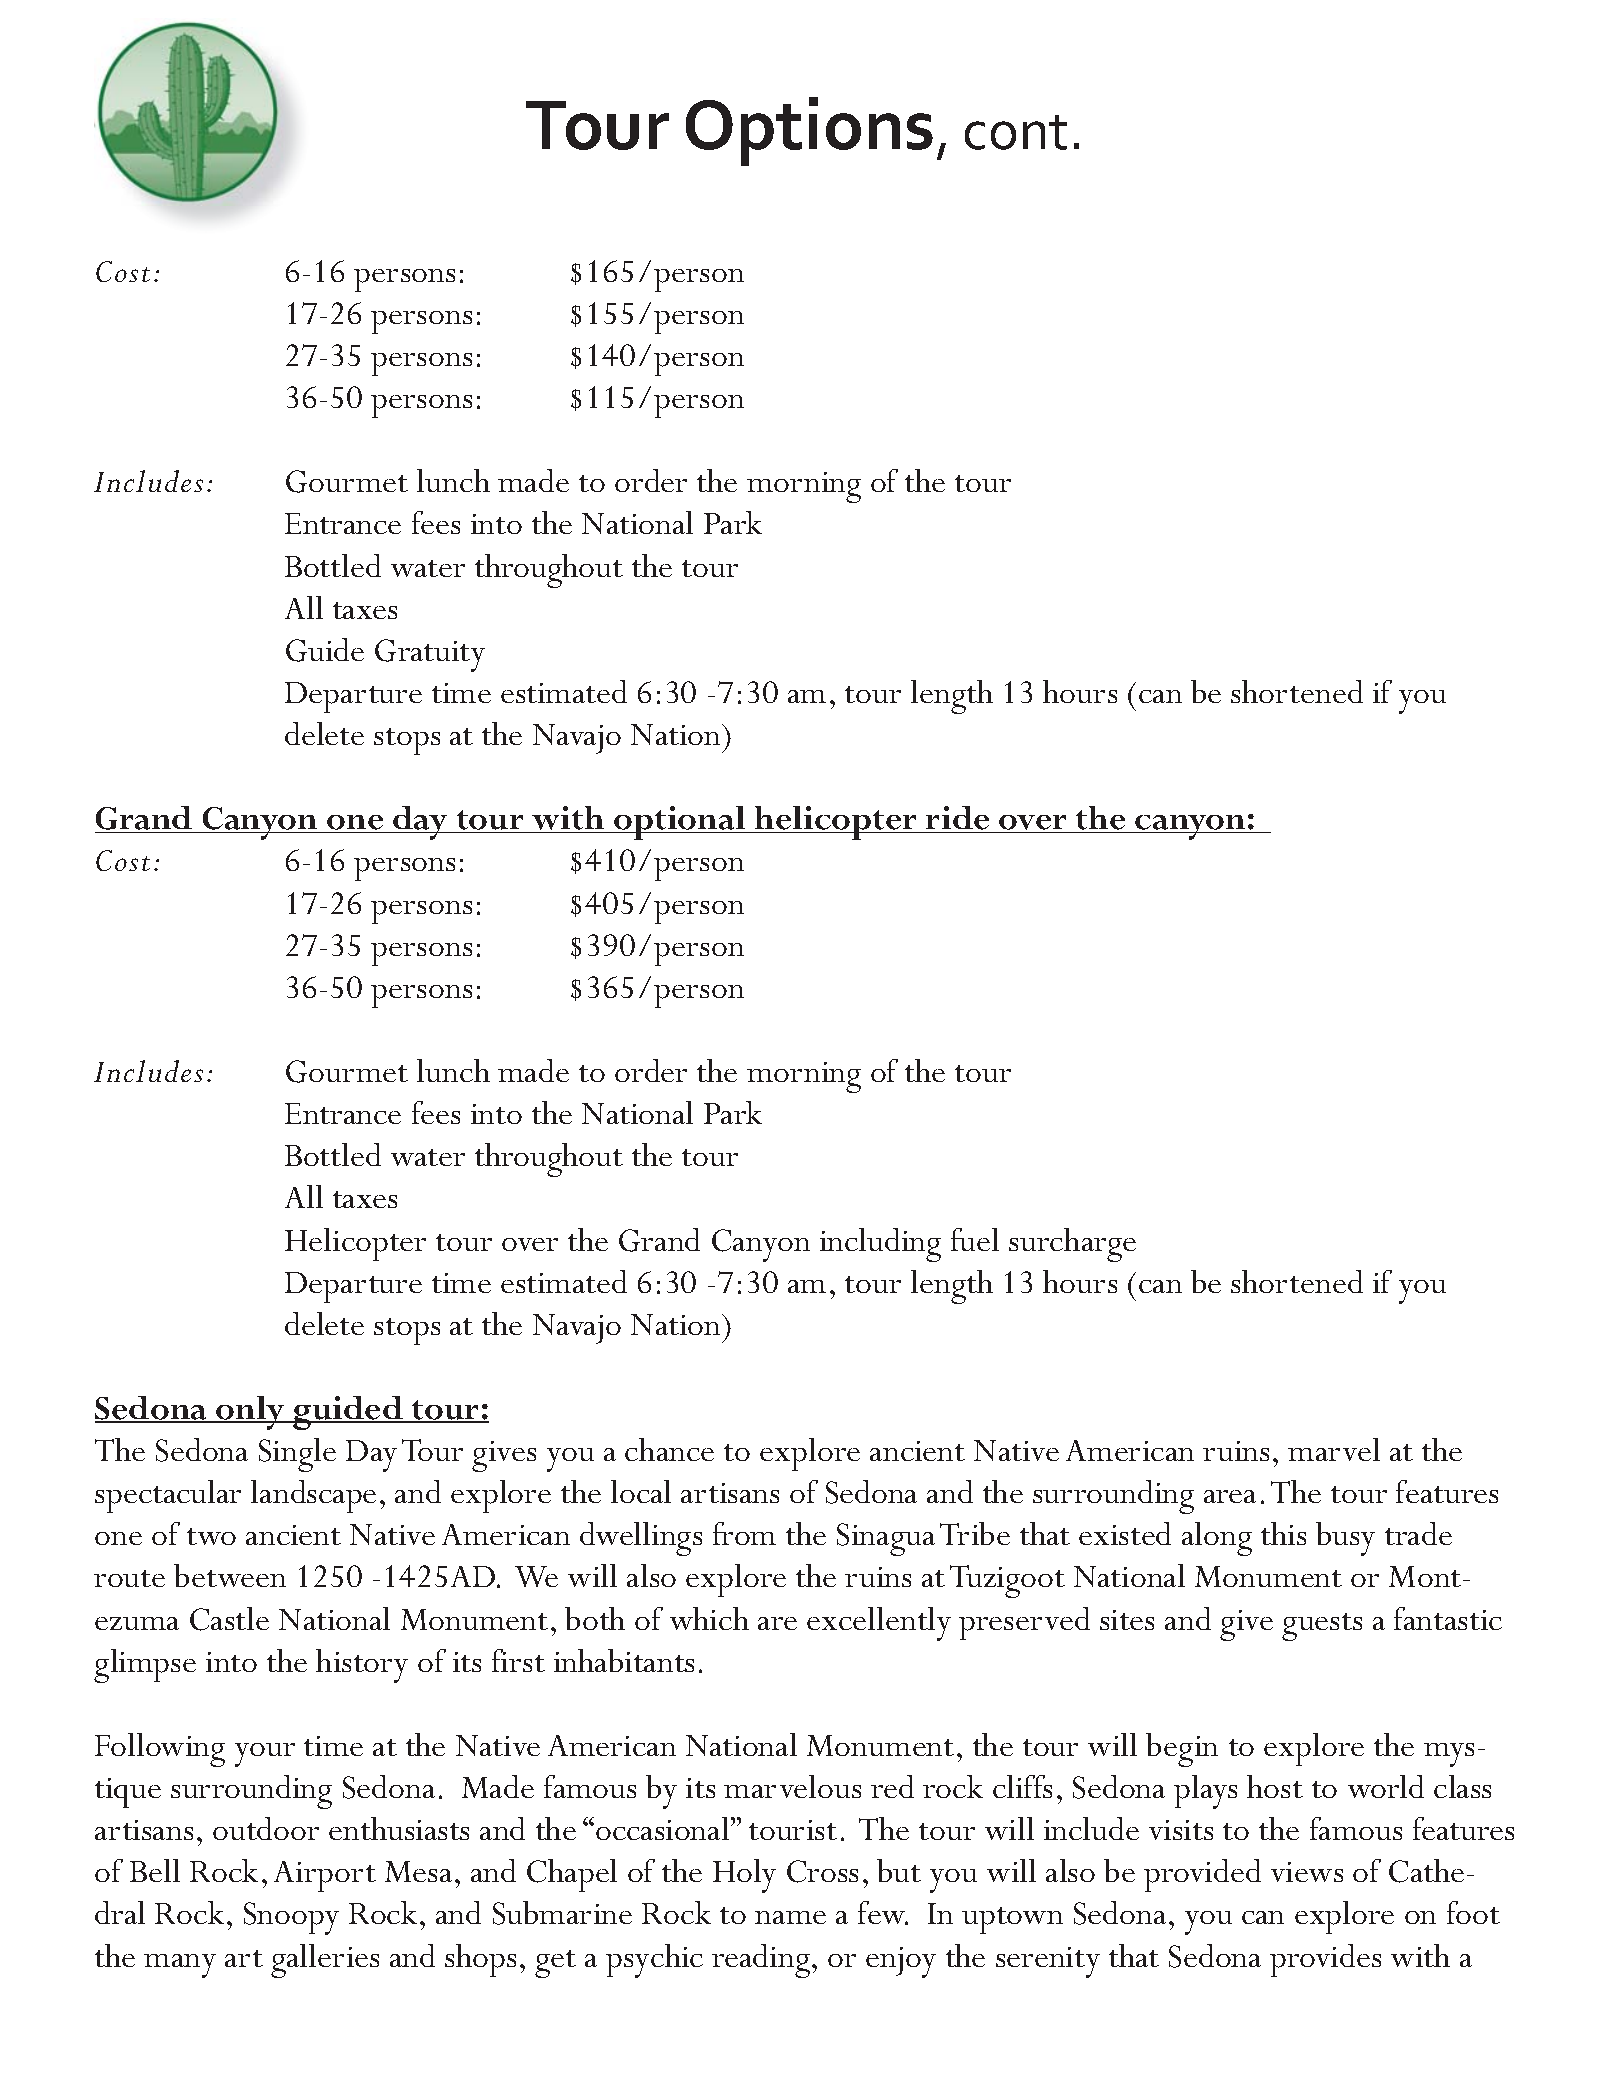  What do you see at coordinates (1016, 132) in the screenshot?
I see `cont` at bounding box center [1016, 132].
